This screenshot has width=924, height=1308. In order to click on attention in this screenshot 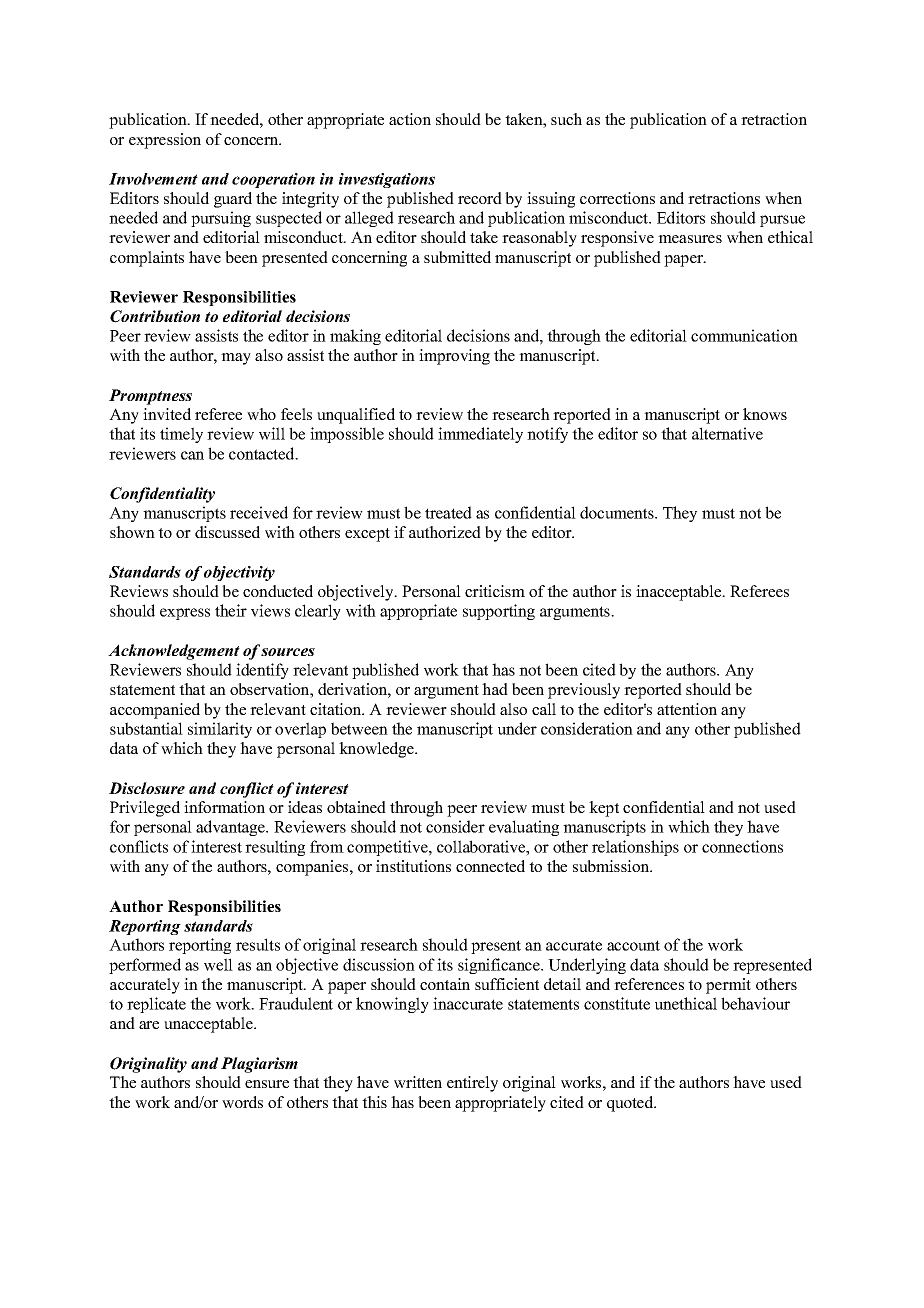, I will do `click(687, 709)`.
